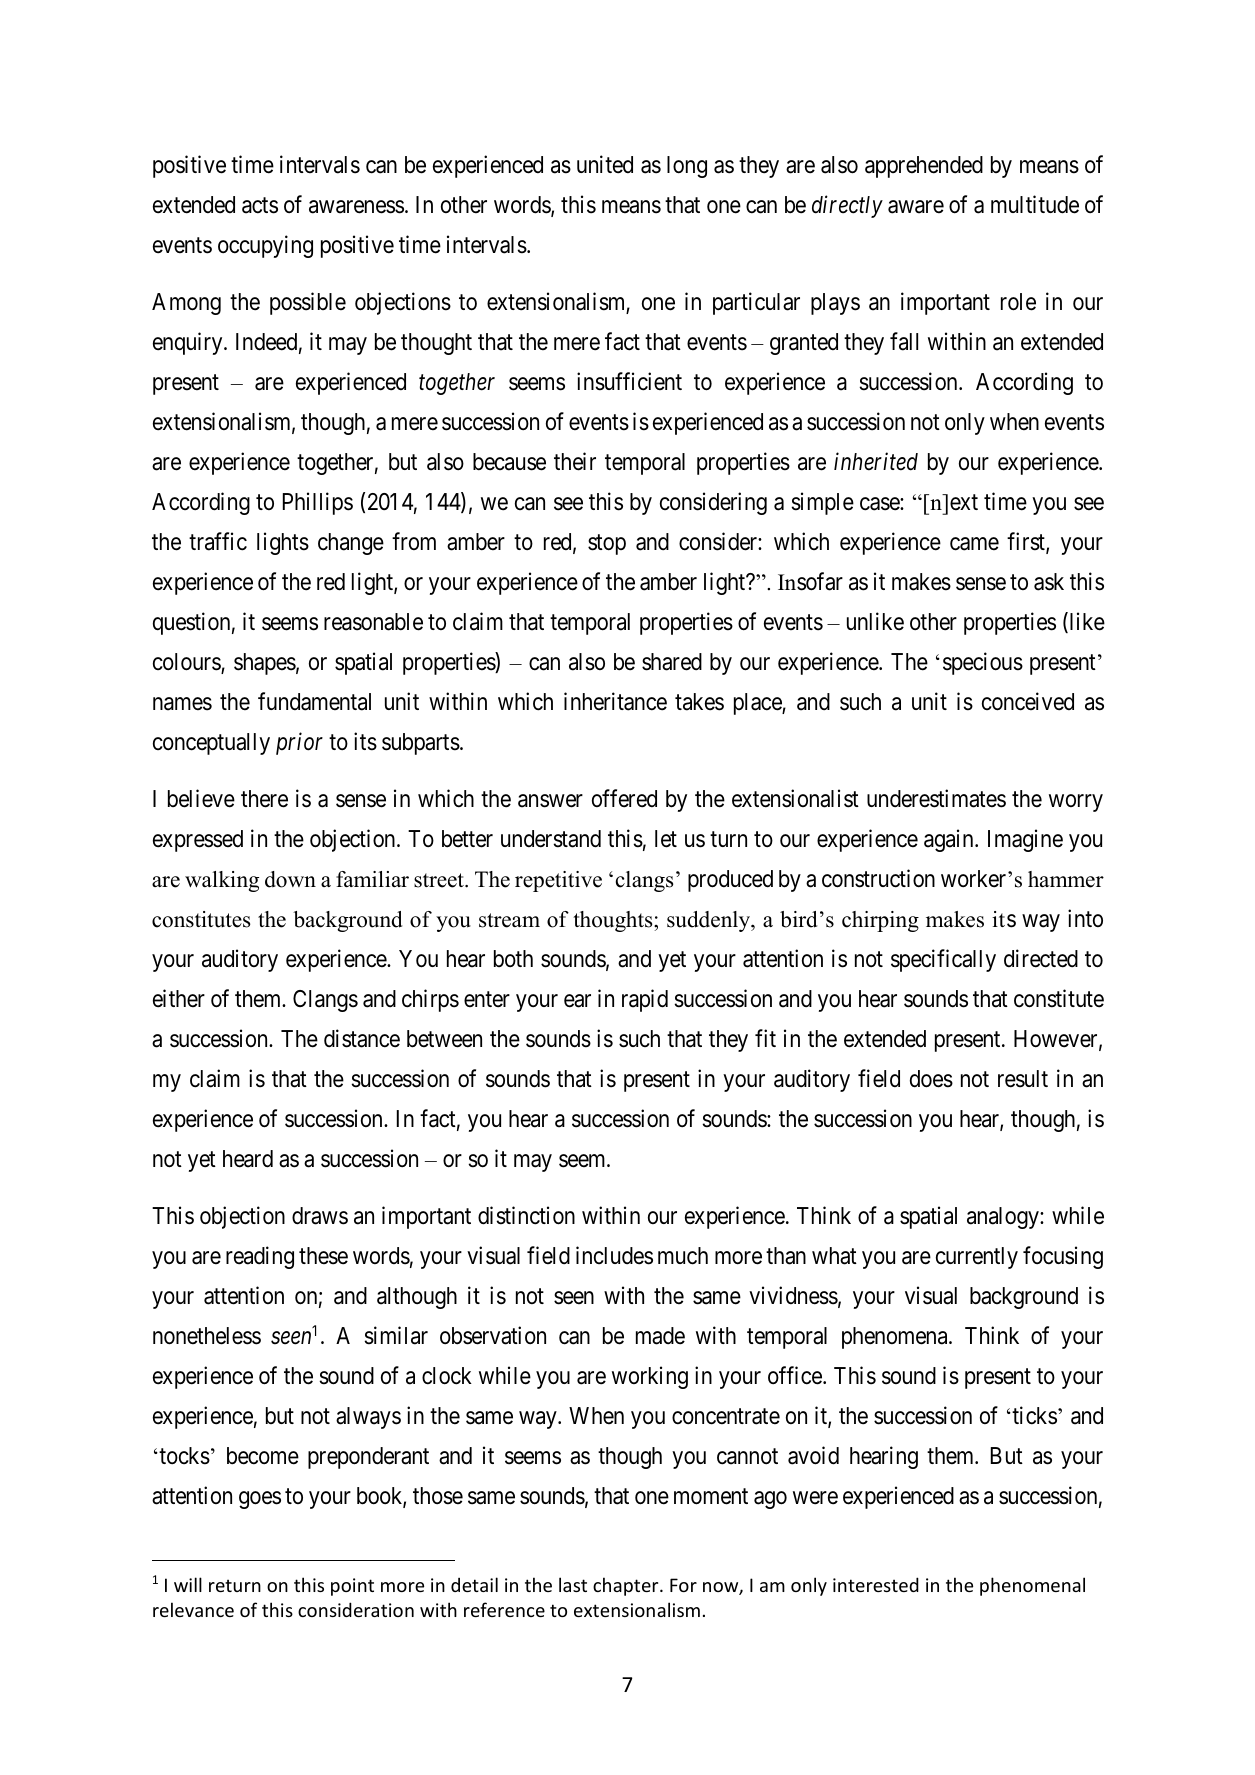  I want to click on long, so click(687, 167).
